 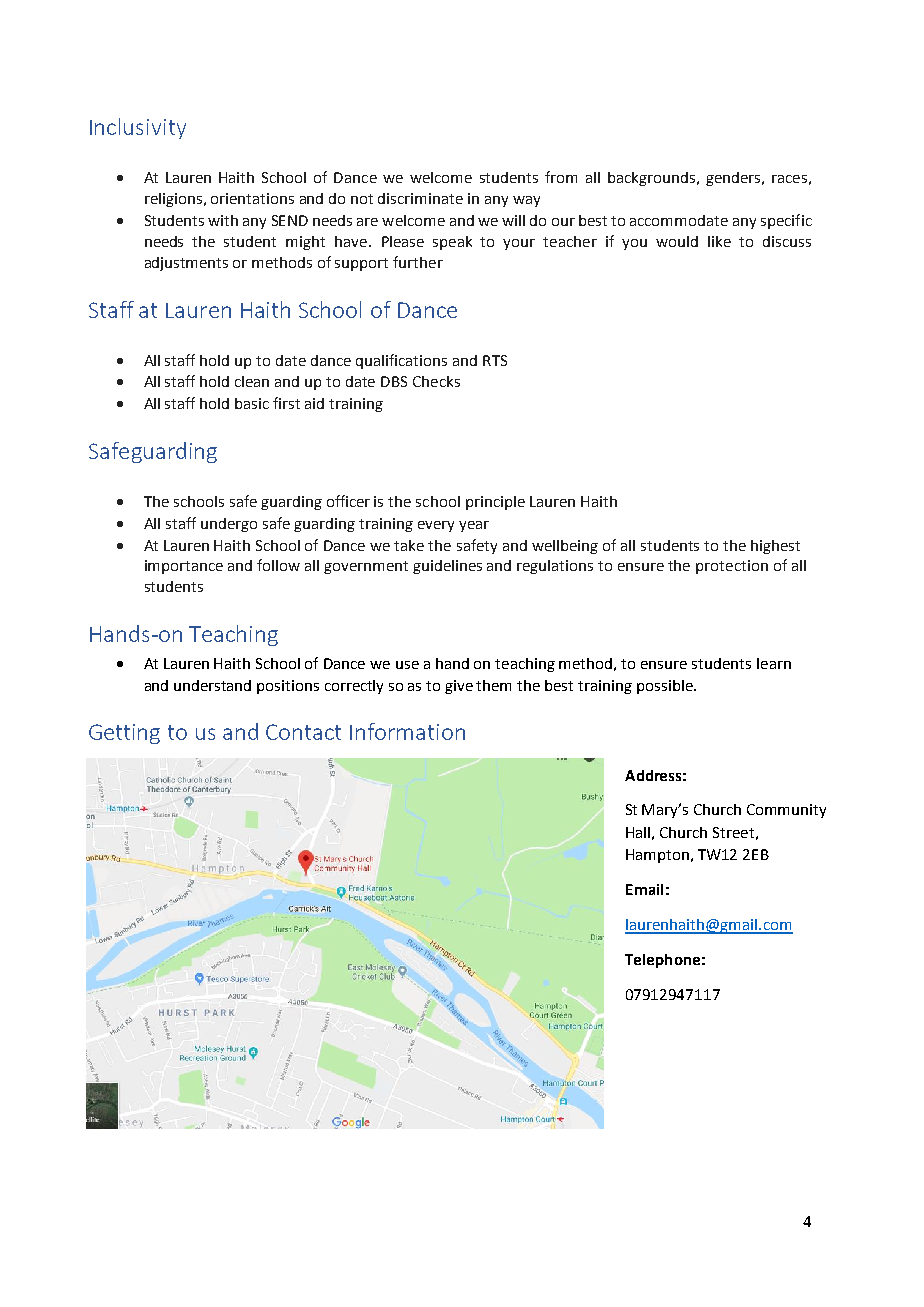 What do you see at coordinates (303, 732) in the page?
I see `Contact` at bounding box center [303, 732].
